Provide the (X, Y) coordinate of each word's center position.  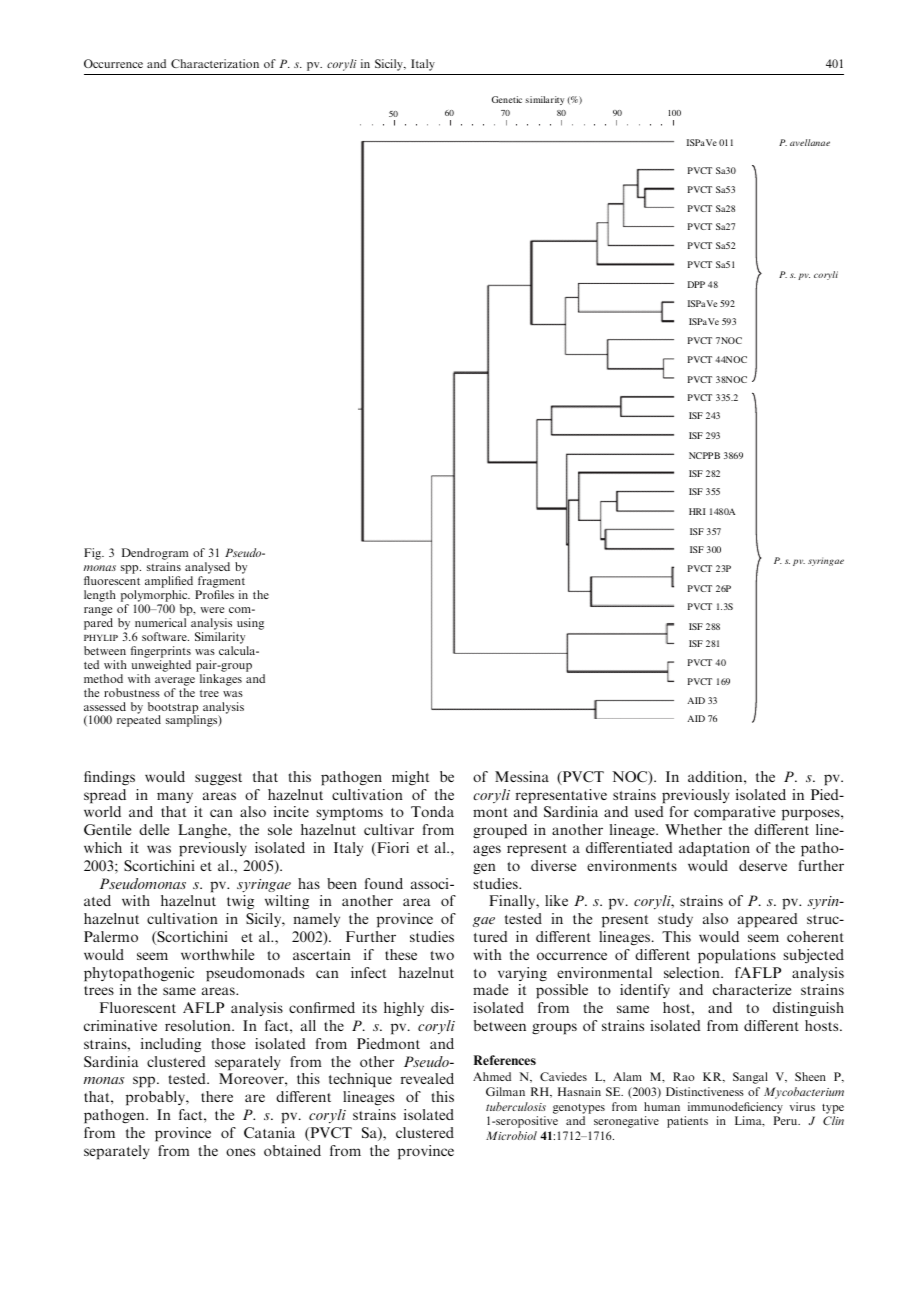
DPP (696, 284)
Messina (522, 776)
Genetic (507, 99)
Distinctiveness (705, 1091)
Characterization (215, 63)
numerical (160, 622)
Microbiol (511, 1135)
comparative (734, 813)
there (217, 1096)
